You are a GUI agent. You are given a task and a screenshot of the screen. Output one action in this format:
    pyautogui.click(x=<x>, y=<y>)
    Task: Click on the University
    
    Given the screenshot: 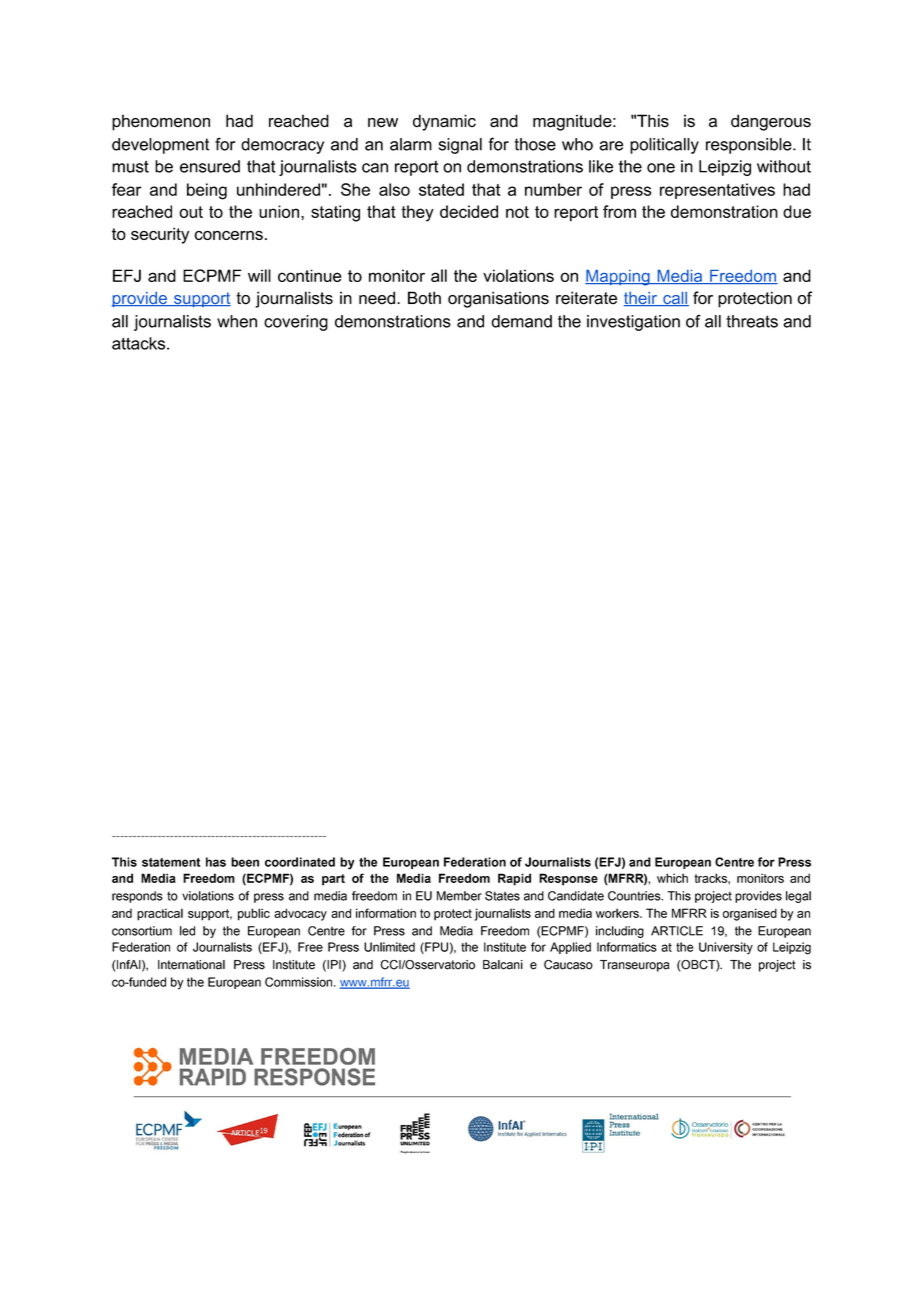 What is the action you would take?
    pyautogui.click(x=726, y=948)
